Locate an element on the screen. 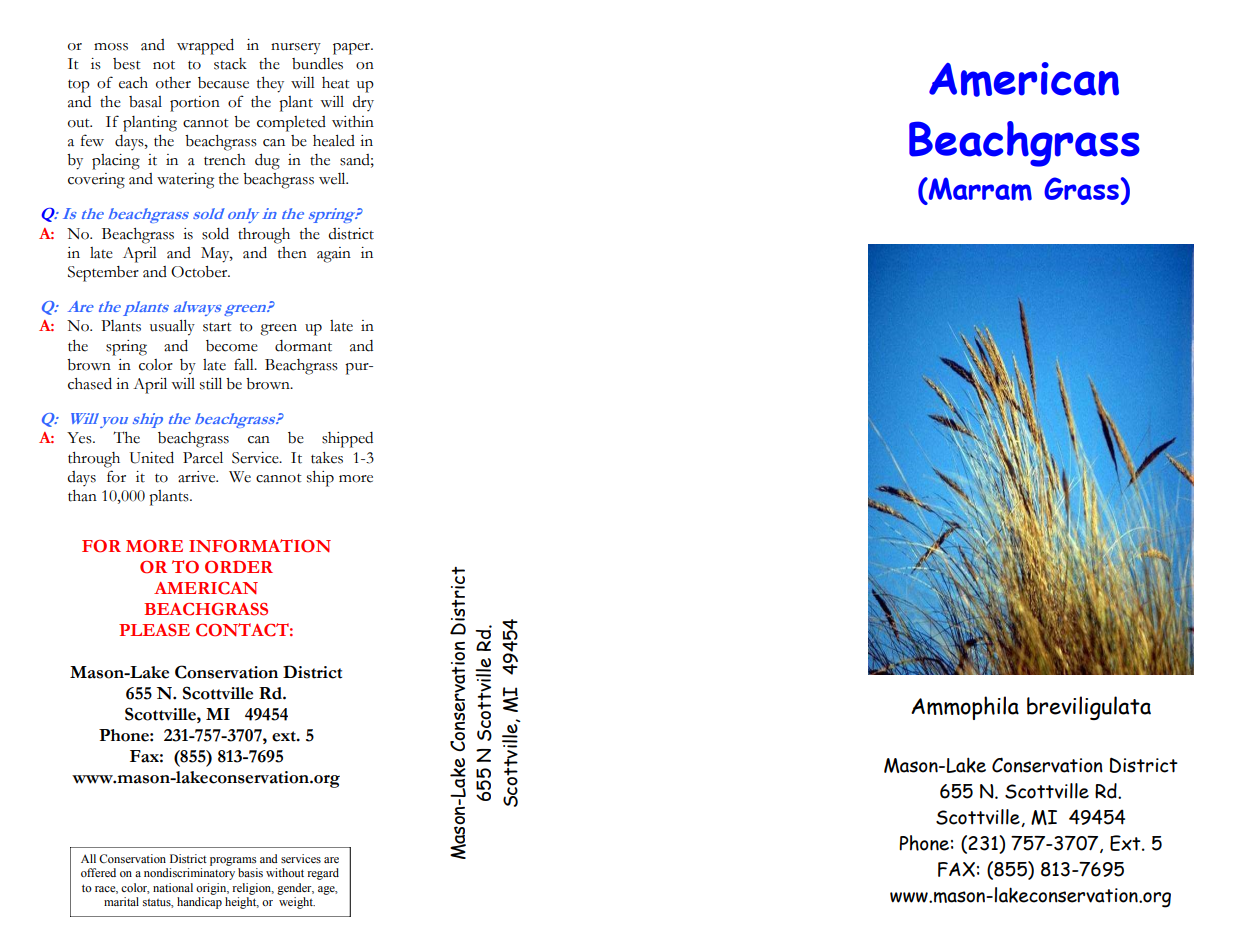 This screenshot has height=952, width=1233. offered is located at coordinates (98, 872).
